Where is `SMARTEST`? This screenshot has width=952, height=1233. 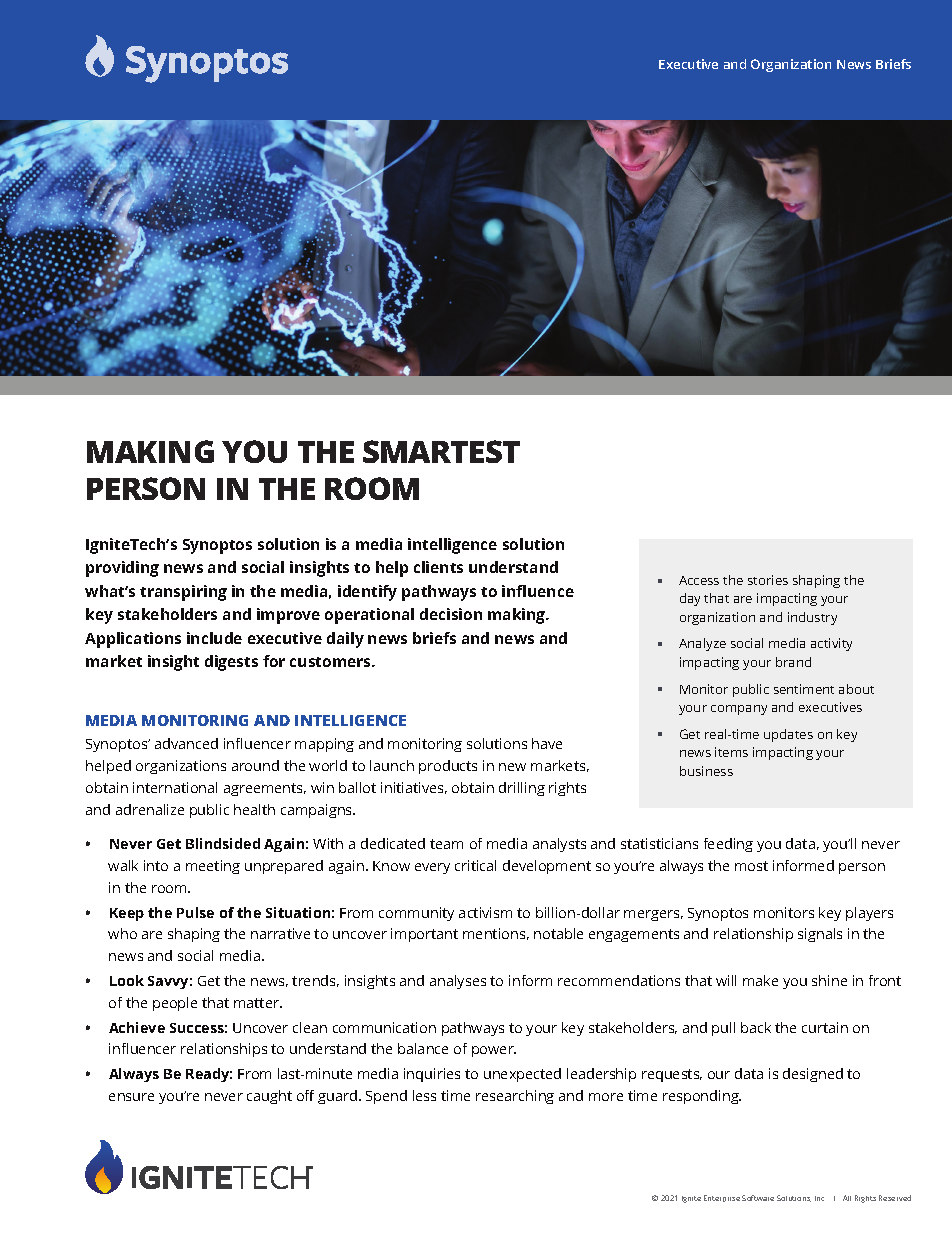 SMARTEST is located at coordinates (441, 451).
